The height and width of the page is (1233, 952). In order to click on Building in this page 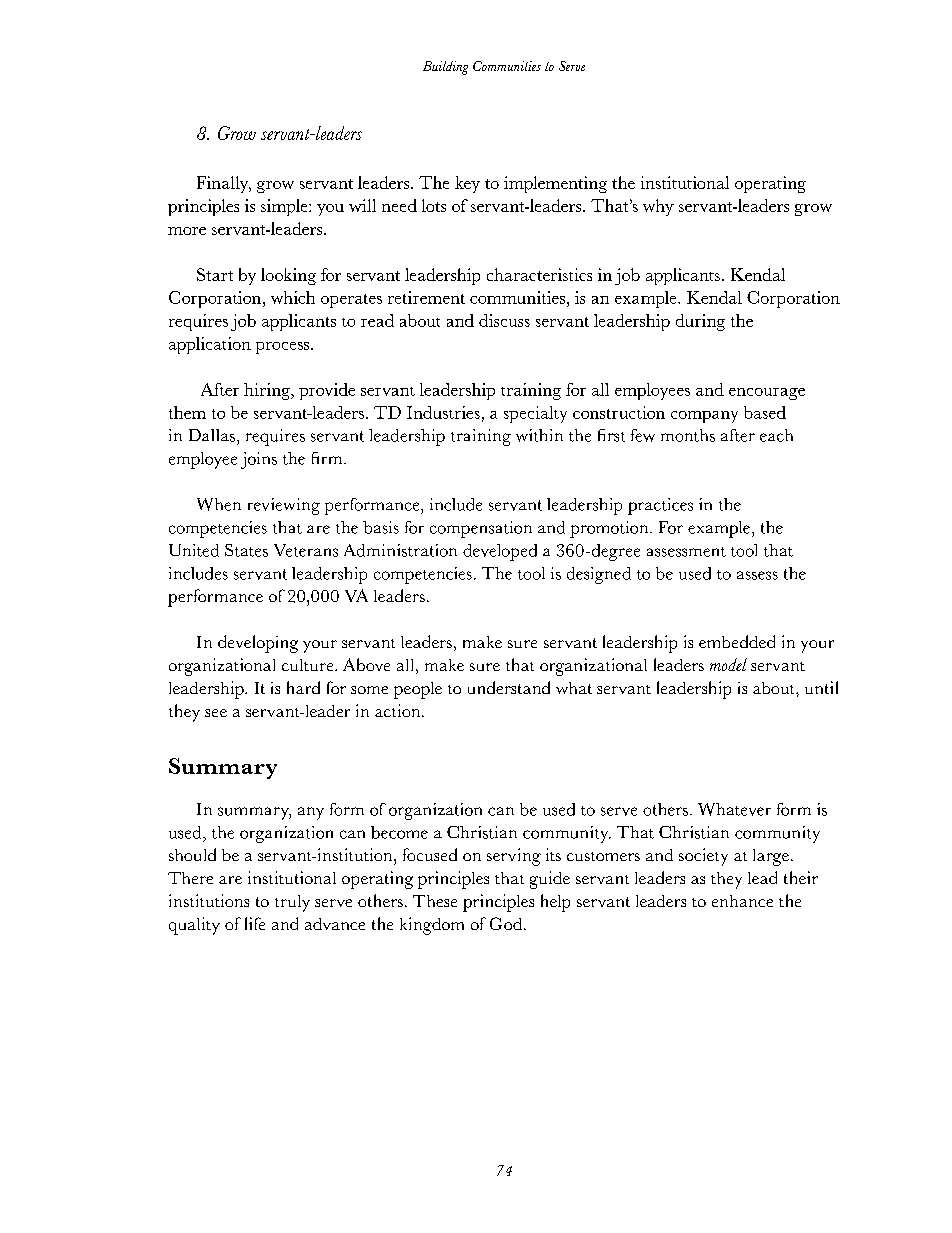, I will do `click(445, 68)`.
